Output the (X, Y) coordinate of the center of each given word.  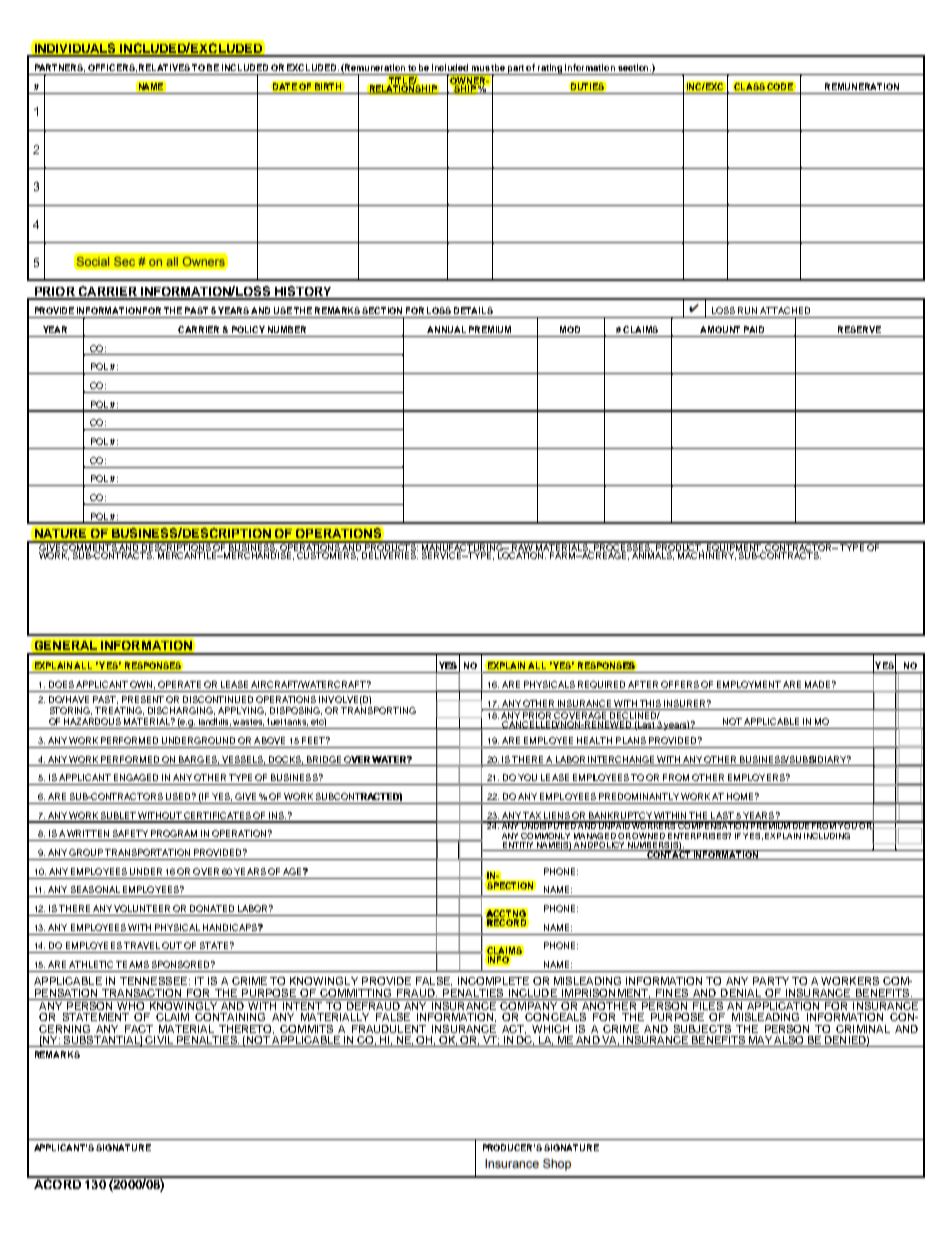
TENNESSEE (153, 981)
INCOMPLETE (493, 981)
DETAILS (473, 310)
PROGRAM (174, 833)
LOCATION (522, 554)
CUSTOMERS (327, 555)
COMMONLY (545, 836)
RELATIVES (164, 67)
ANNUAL (446, 329)
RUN (747, 310)
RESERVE (859, 329)
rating (551, 69)
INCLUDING (827, 836)
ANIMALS (653, 555)
